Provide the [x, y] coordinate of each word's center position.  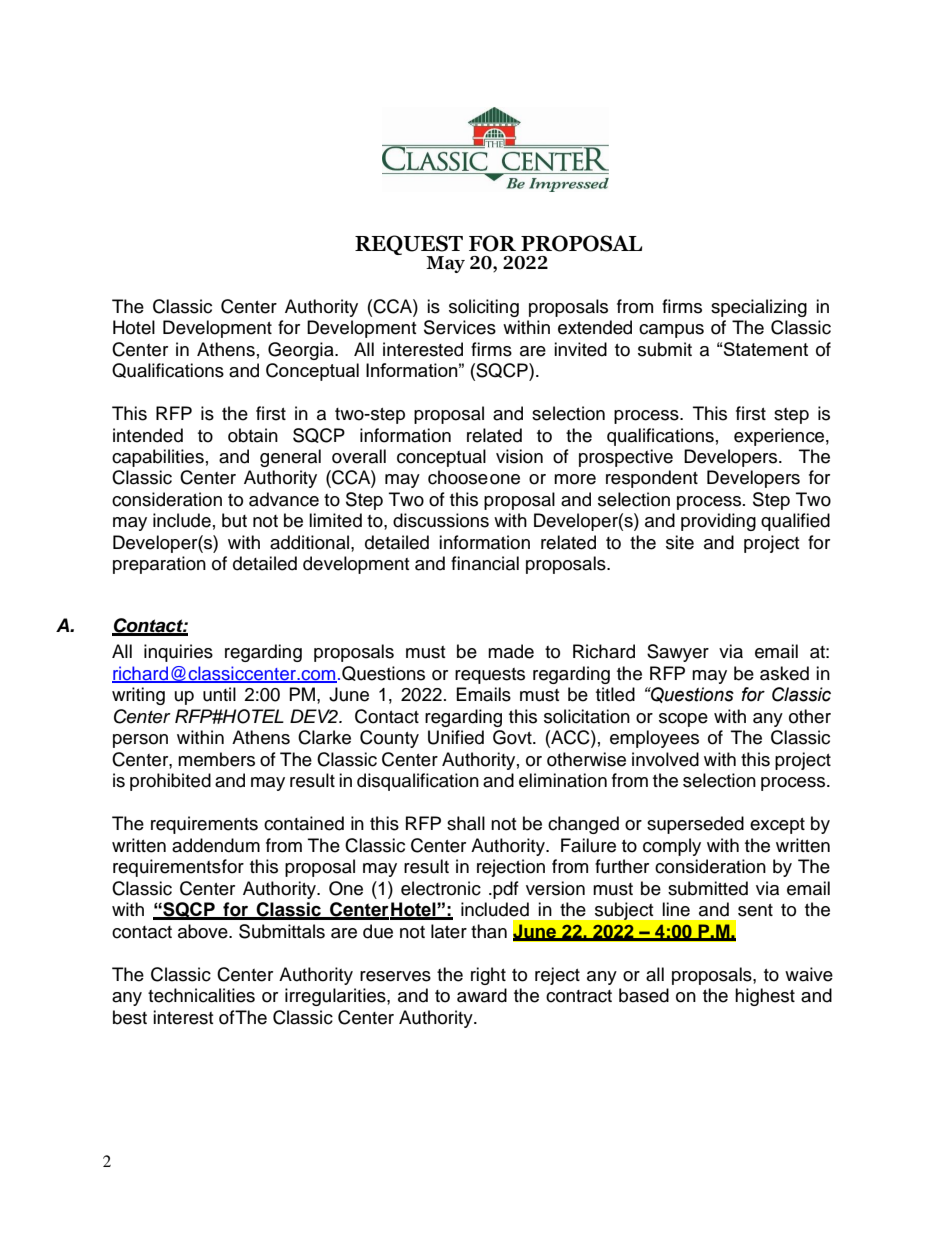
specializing [759, 308]
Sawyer [678, 653]
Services [460, 327]
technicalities [201, 995]
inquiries [178, 653]
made [511, 651]
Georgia [302, 351]
